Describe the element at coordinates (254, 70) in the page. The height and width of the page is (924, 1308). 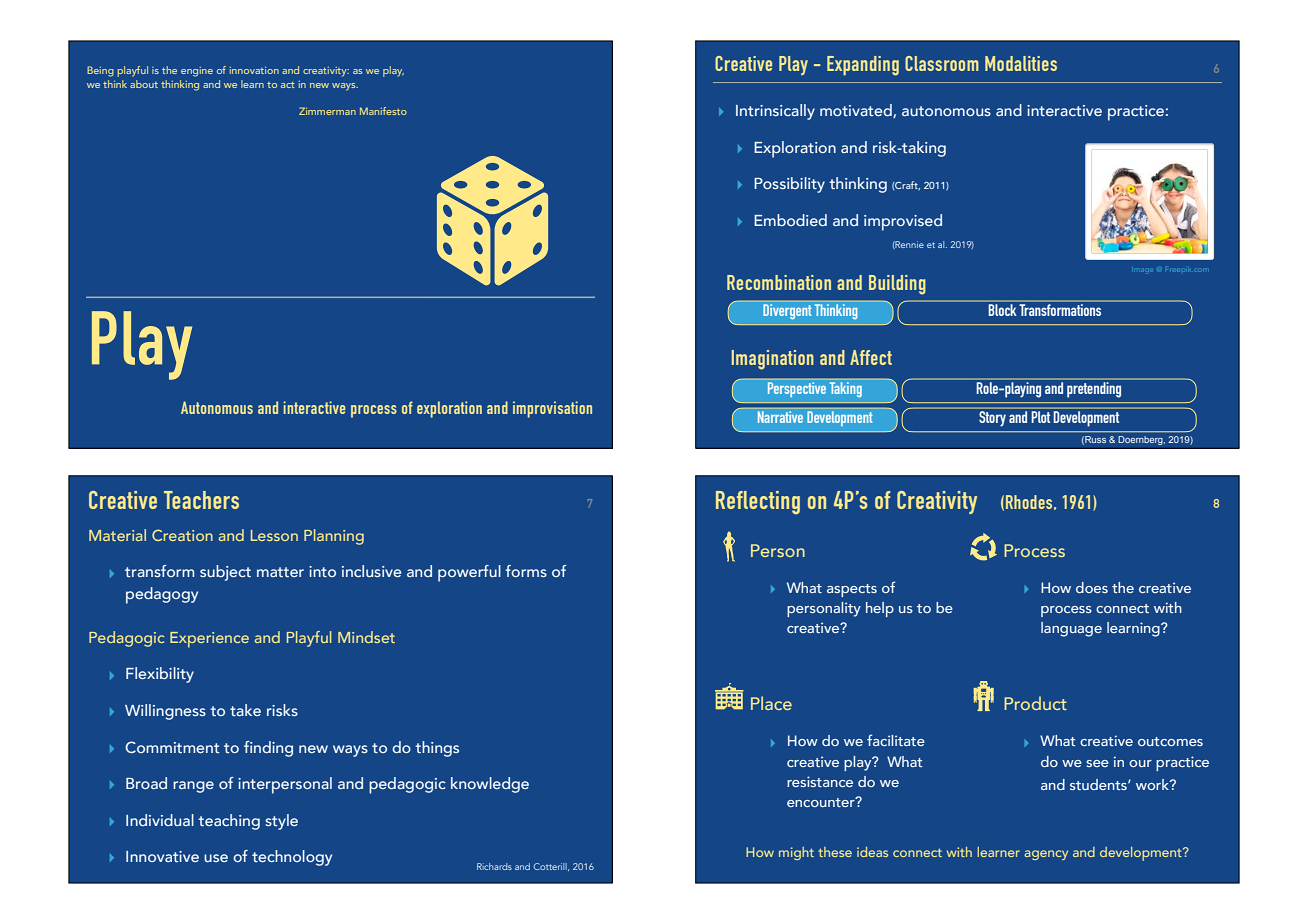
I see `innovation` at that location.
